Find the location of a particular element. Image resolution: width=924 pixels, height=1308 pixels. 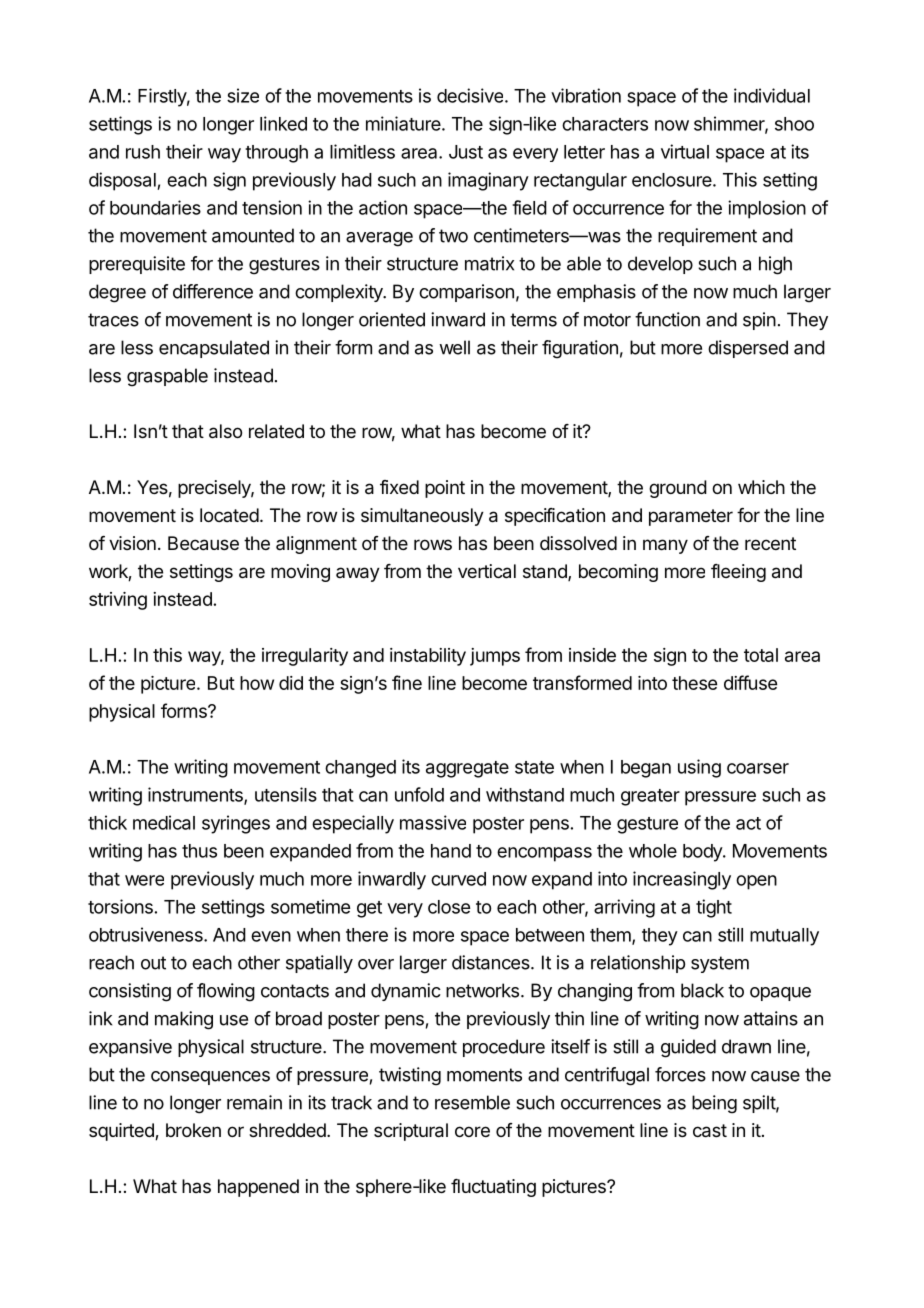

point is located at coordinates (445, 489).
